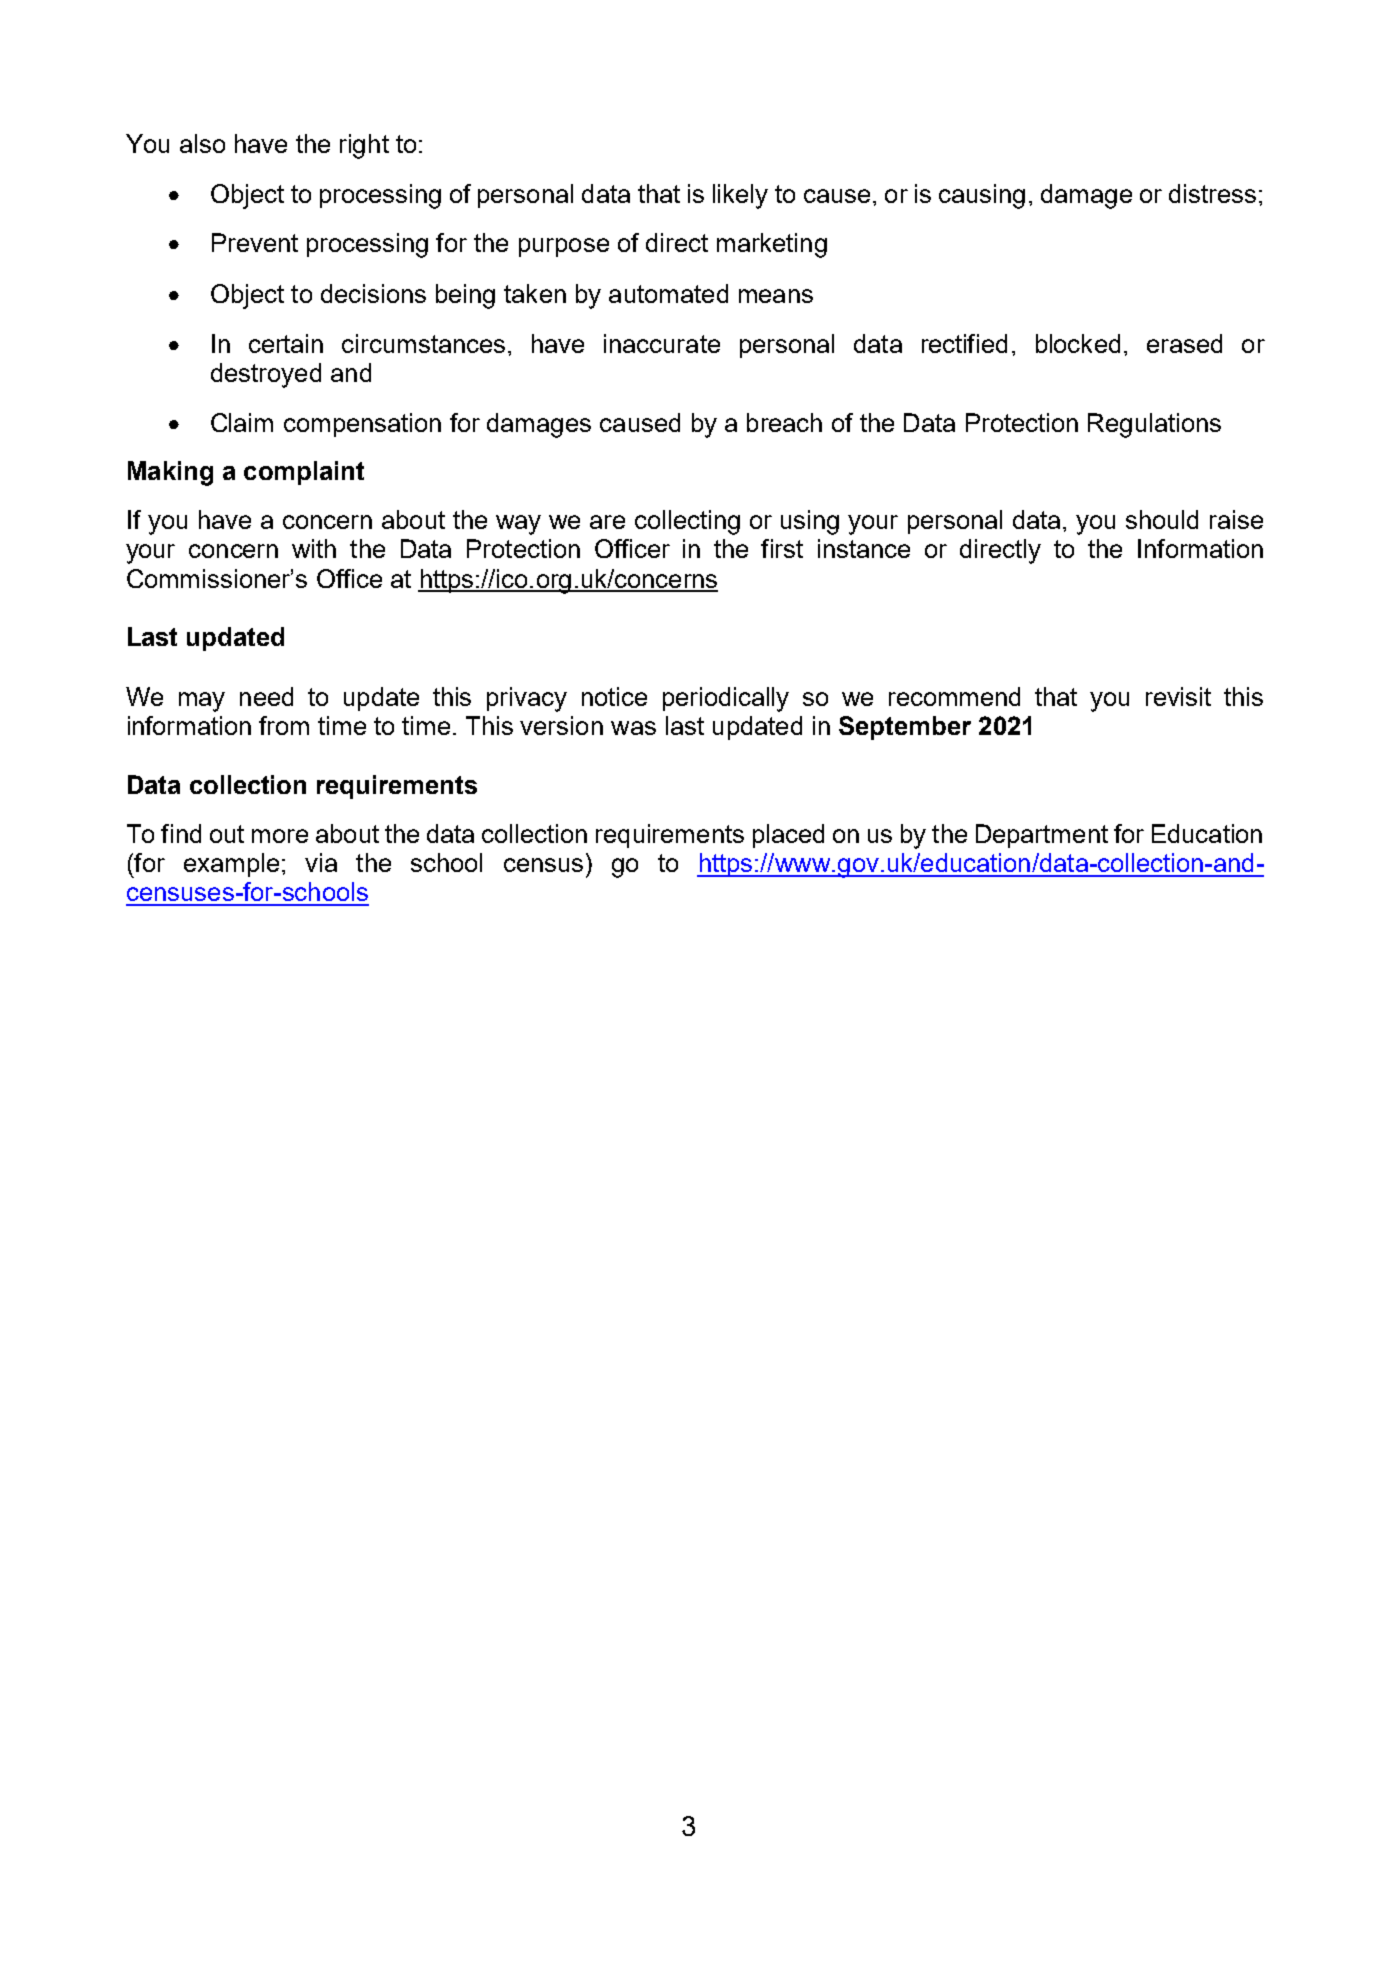 This screenshot has width=1390, height=1966. What do you see at coordinates (364, 146) in the screenshot?
I see `right` at bounding box center [364, 146].
